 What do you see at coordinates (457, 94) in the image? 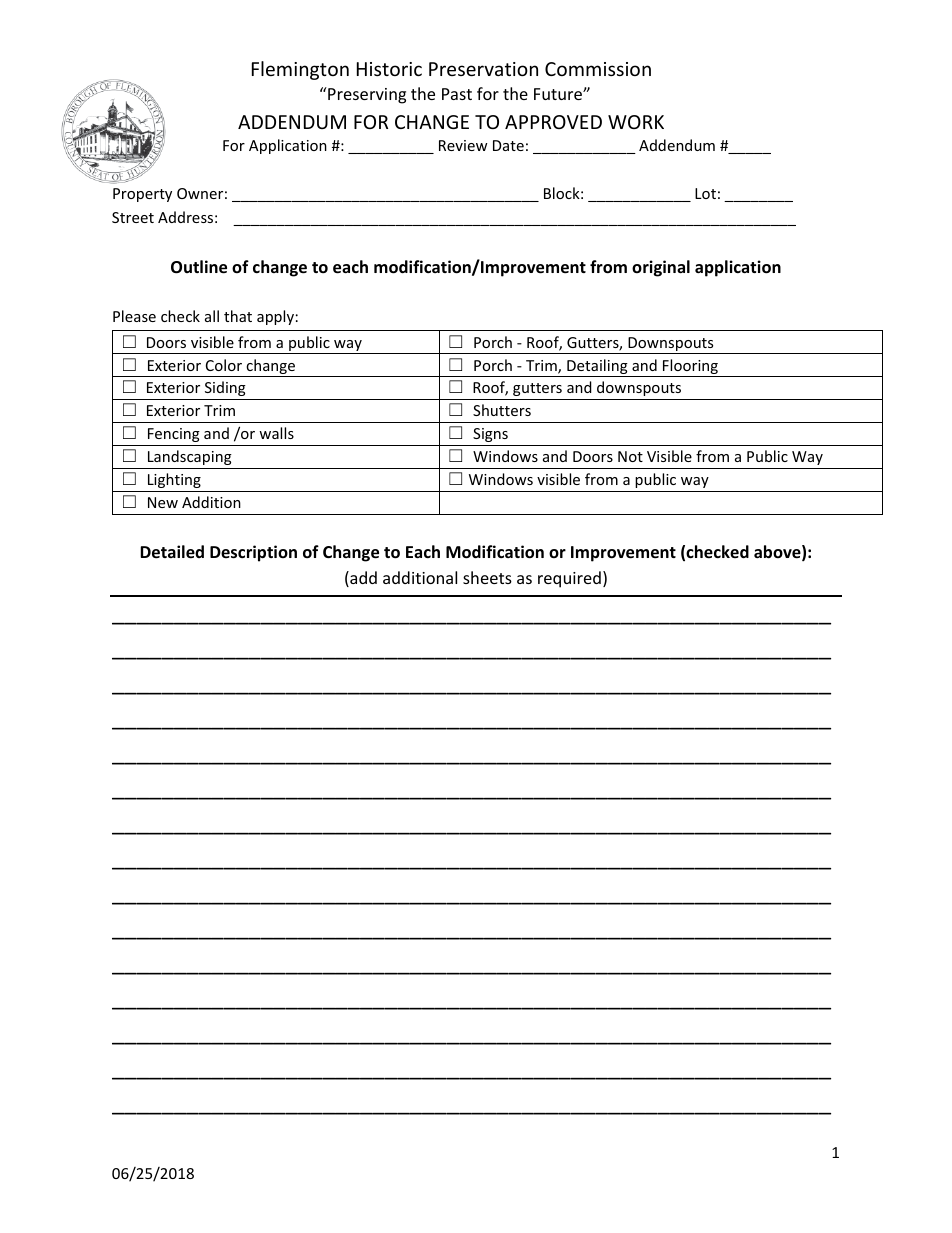
I see `Past` at bounding box center [457, 94].
